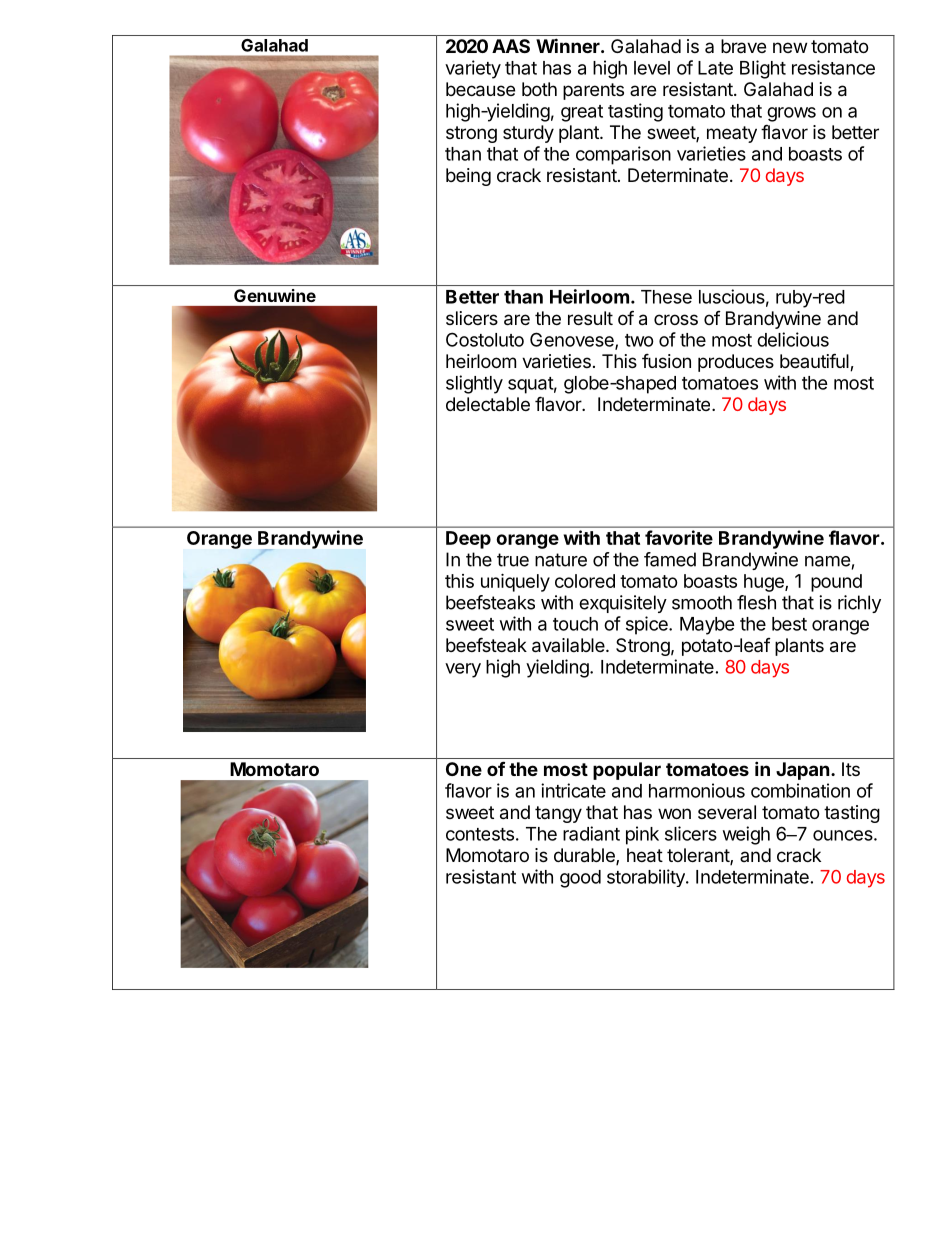  Describe the element at coordinates (833, 67) in the page. I see `resistance` at that location.
